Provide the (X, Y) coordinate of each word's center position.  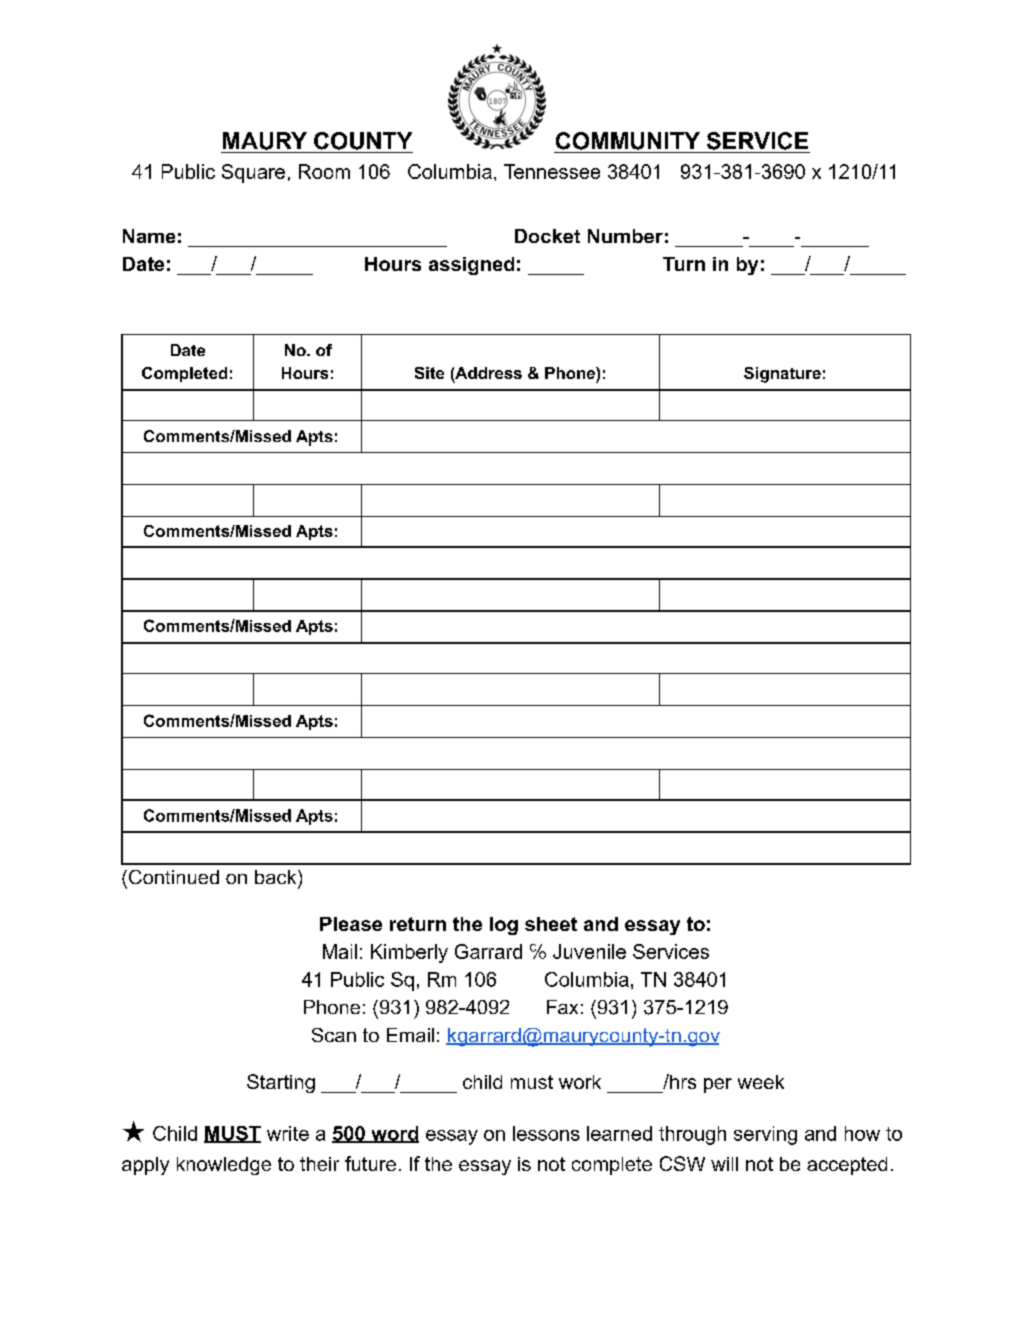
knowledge (224, 1166)
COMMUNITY (628, 141)
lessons (546, 1133)
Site (429, 373)
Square (253, 173)
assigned (471, 266)
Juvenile (589, 951)
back (277, 877)
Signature (782, 375)
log (504, 926)
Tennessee (552, 171)
